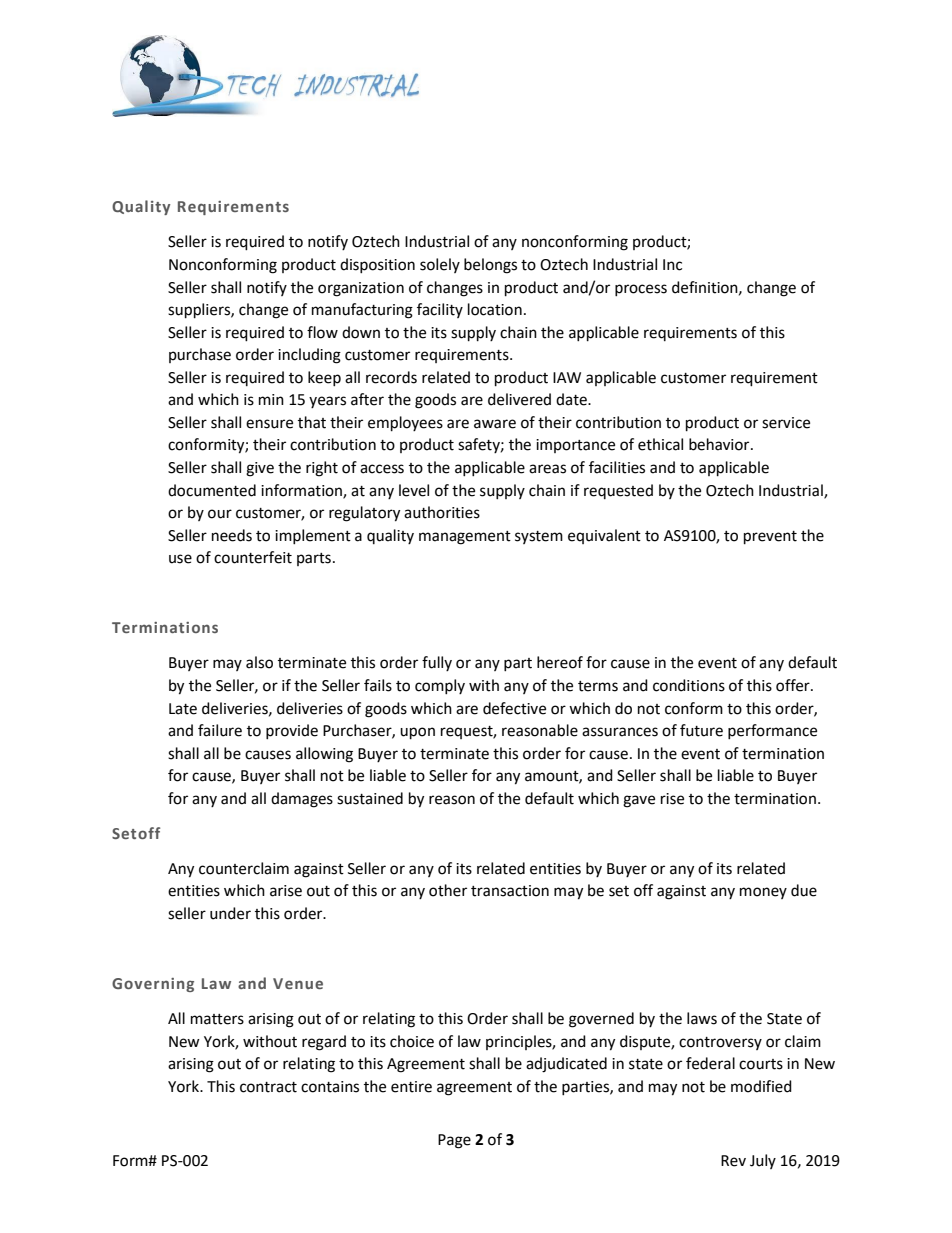 This page has height=1233, width=952. What do you see at coordinates (641, 290) in the page?
I see `process` at bounding box center [641, 290].
